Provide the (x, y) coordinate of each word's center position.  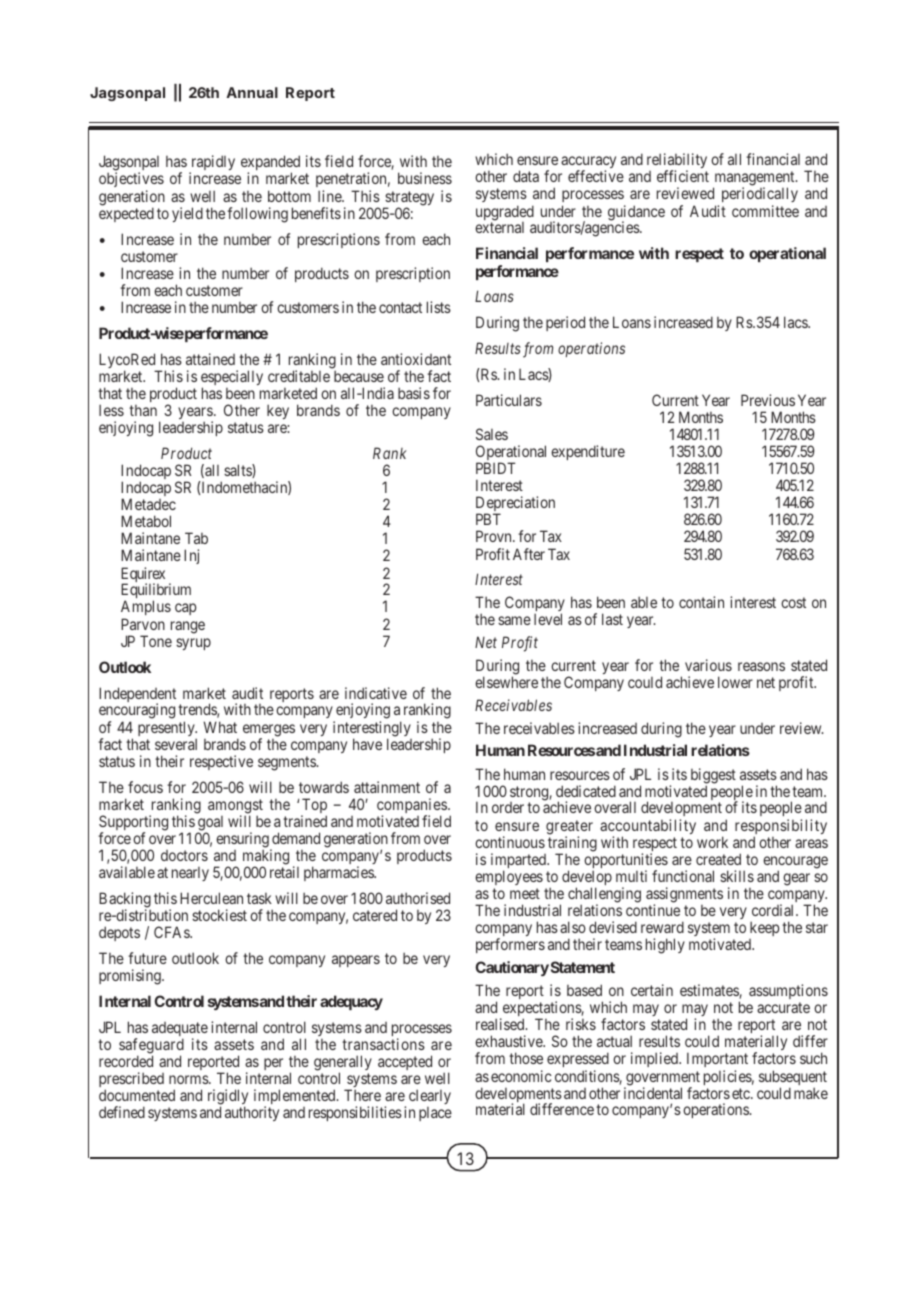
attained (210, 359)
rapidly (212, 164)
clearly (430, 1098)
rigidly (228, 1098)
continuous (510, 842)
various (708, 665)
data (526, 176)
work (712, 842)
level (548, 619)
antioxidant (416, 359)
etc (742, 1093)
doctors (184, 855)
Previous (768, 400)
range (188, 627)
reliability (677, 162)
